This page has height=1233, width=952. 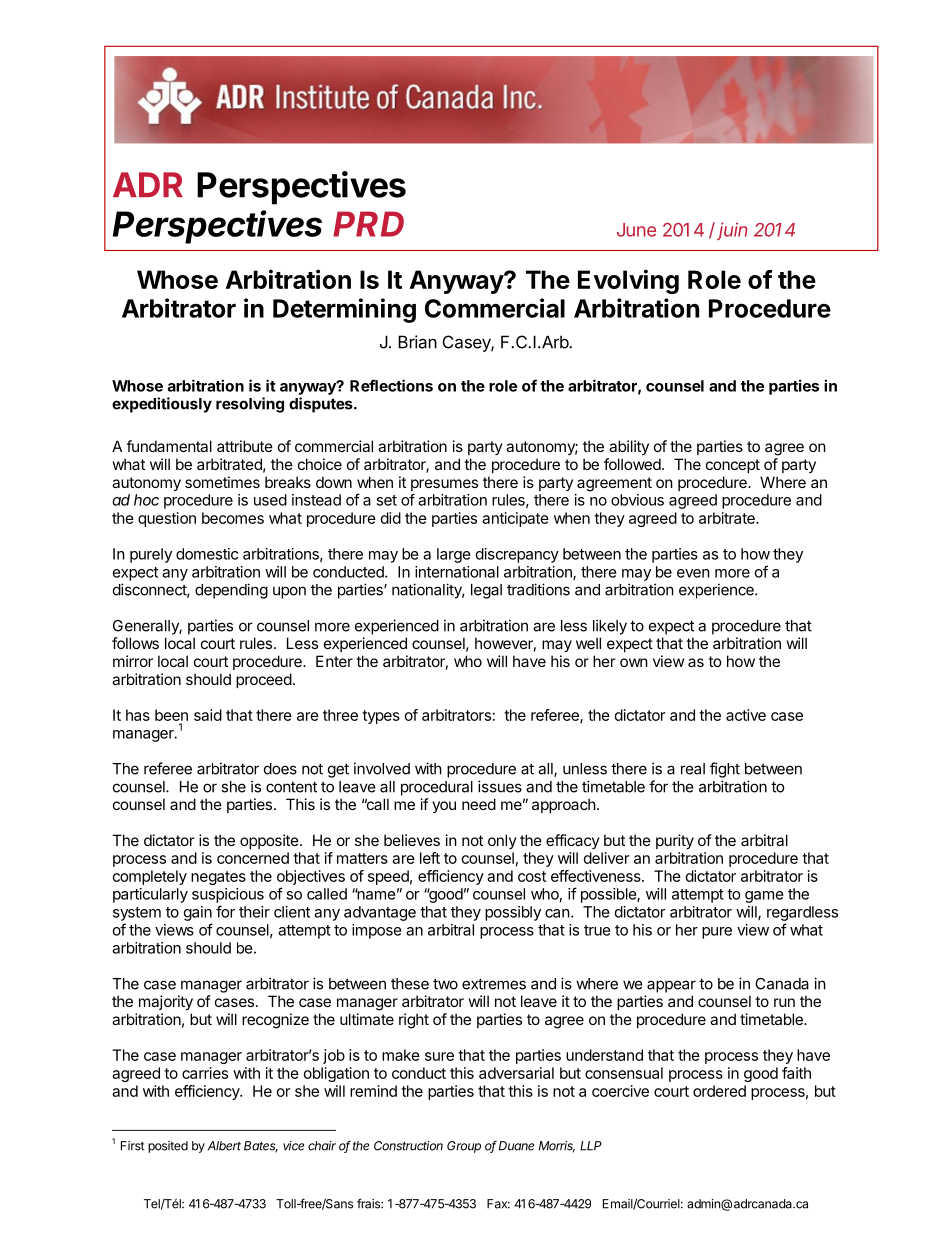 I want to click on legal, so click(x=486, y=591).
